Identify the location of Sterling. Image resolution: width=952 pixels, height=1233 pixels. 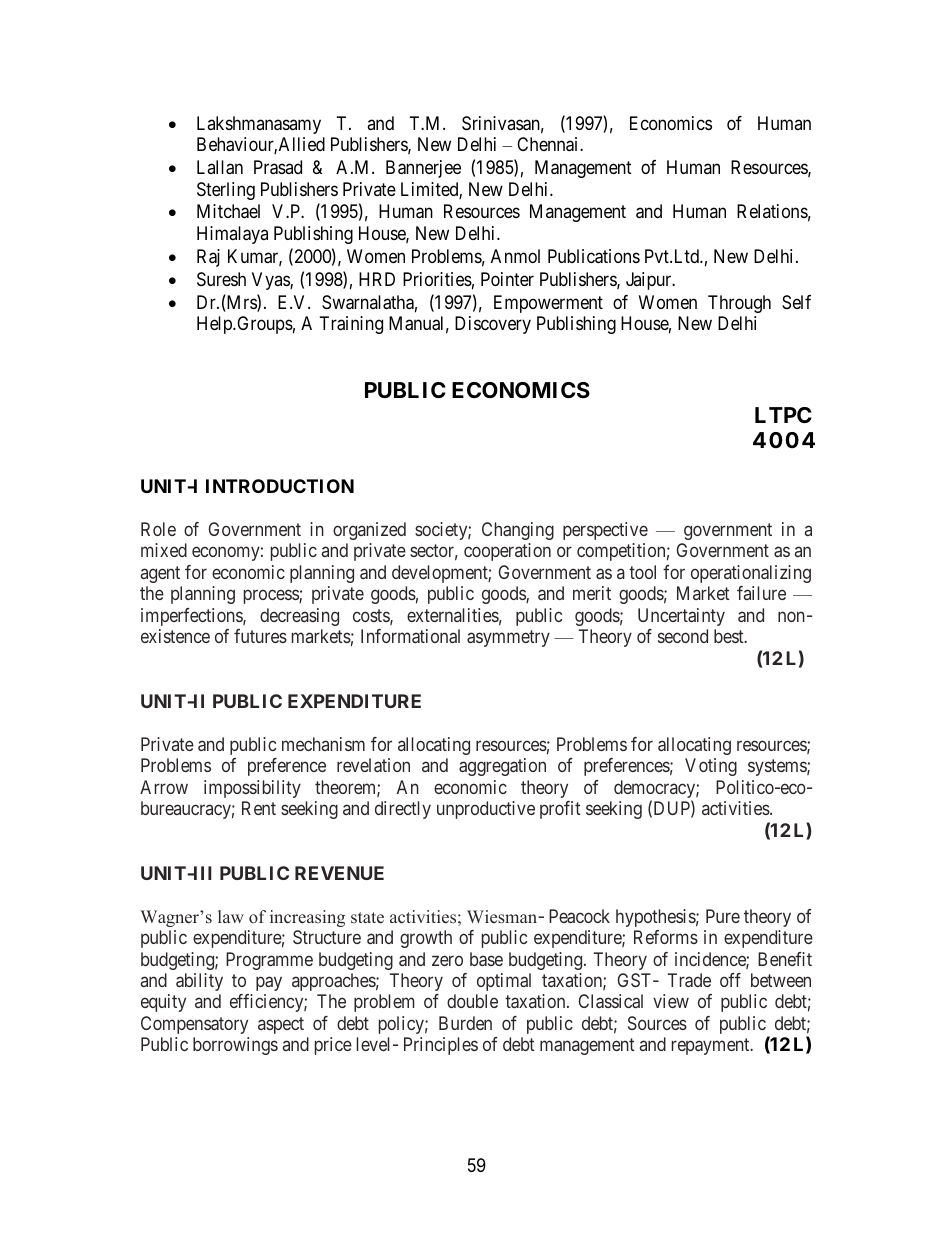
(226, 191).
